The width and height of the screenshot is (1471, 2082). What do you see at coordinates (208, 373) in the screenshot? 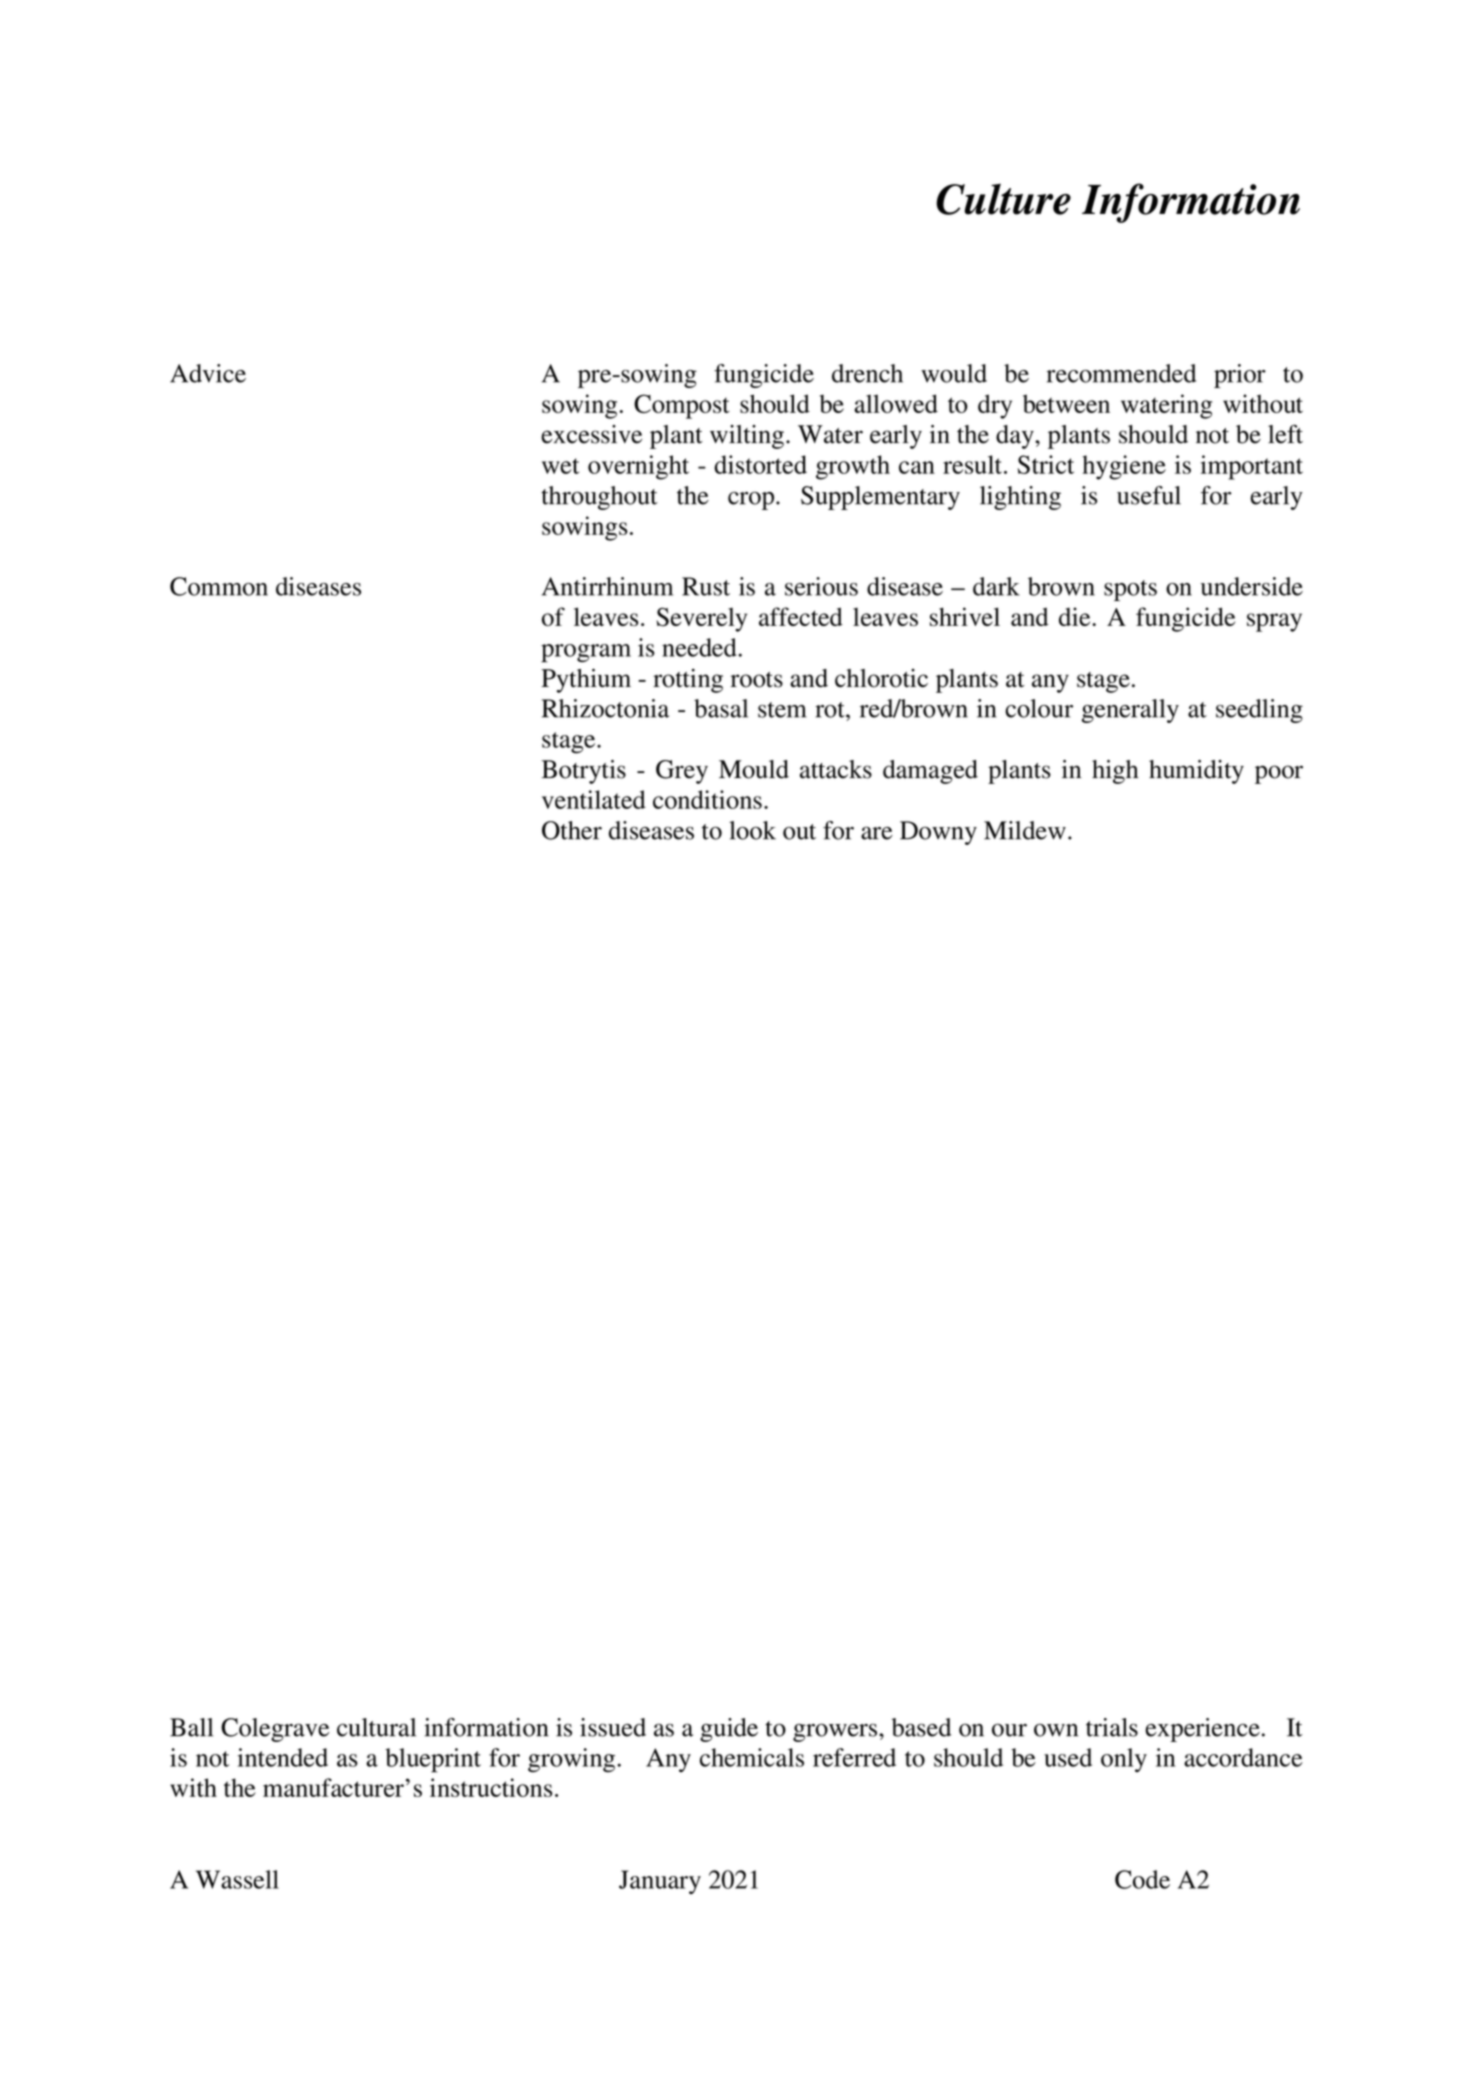
I see `Advice` at bounding box center [208, 373].
